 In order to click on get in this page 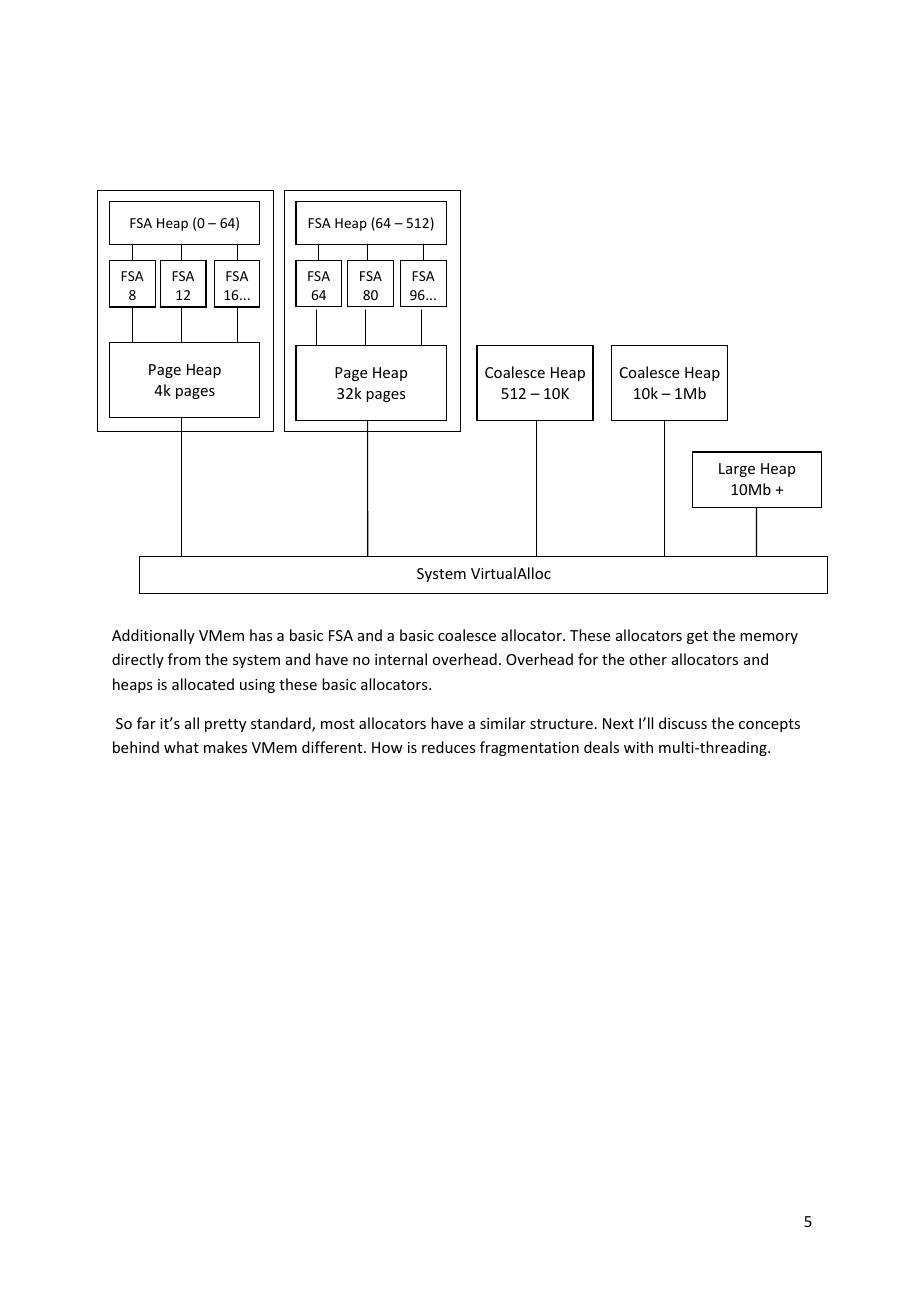, I will do `click(697, 637)`.
